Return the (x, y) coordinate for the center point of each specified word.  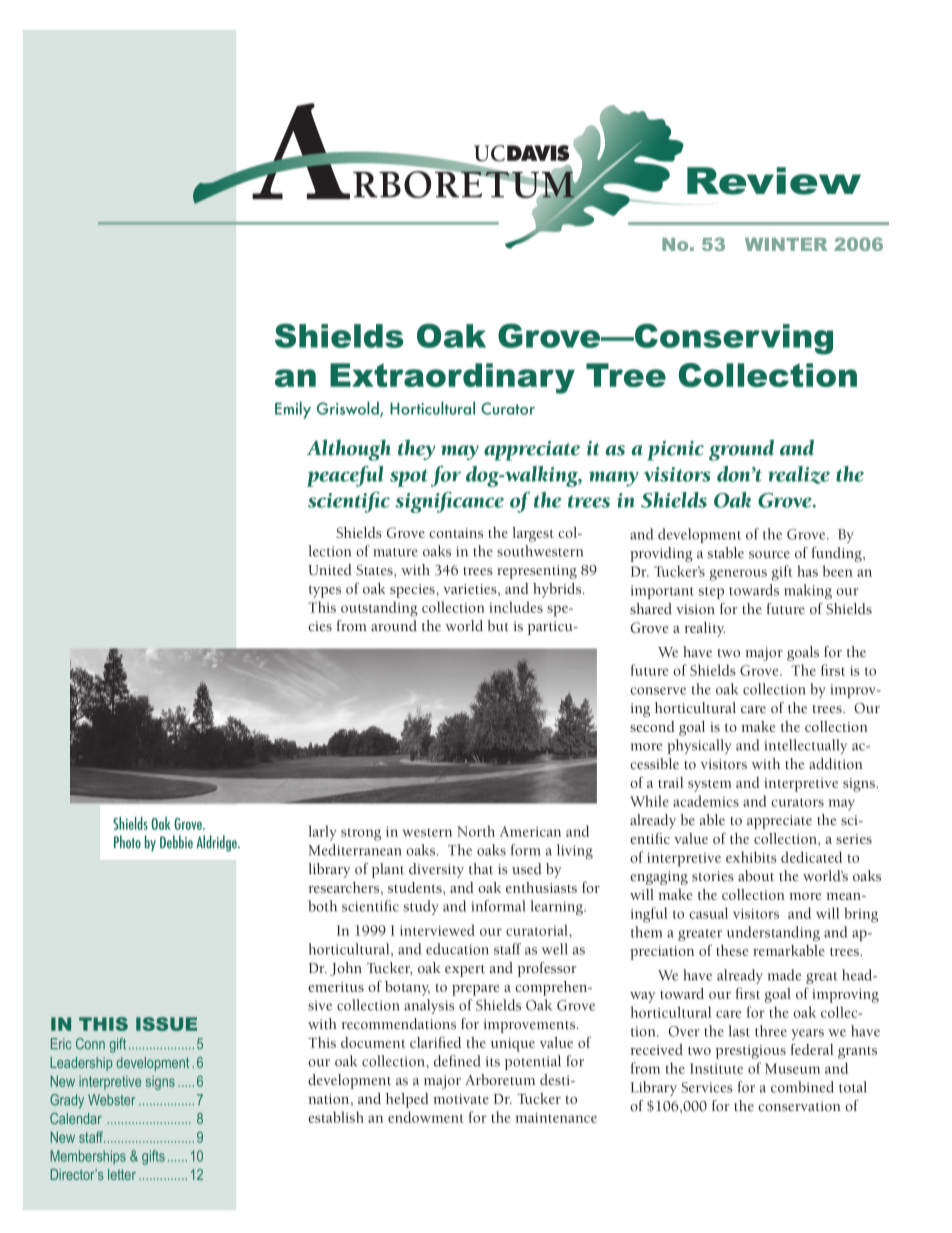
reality (704, 629)
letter (122, 1174)
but (498, 626)
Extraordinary (452, 378)
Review (774, 181)
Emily (293, 410)
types (325, 592)
